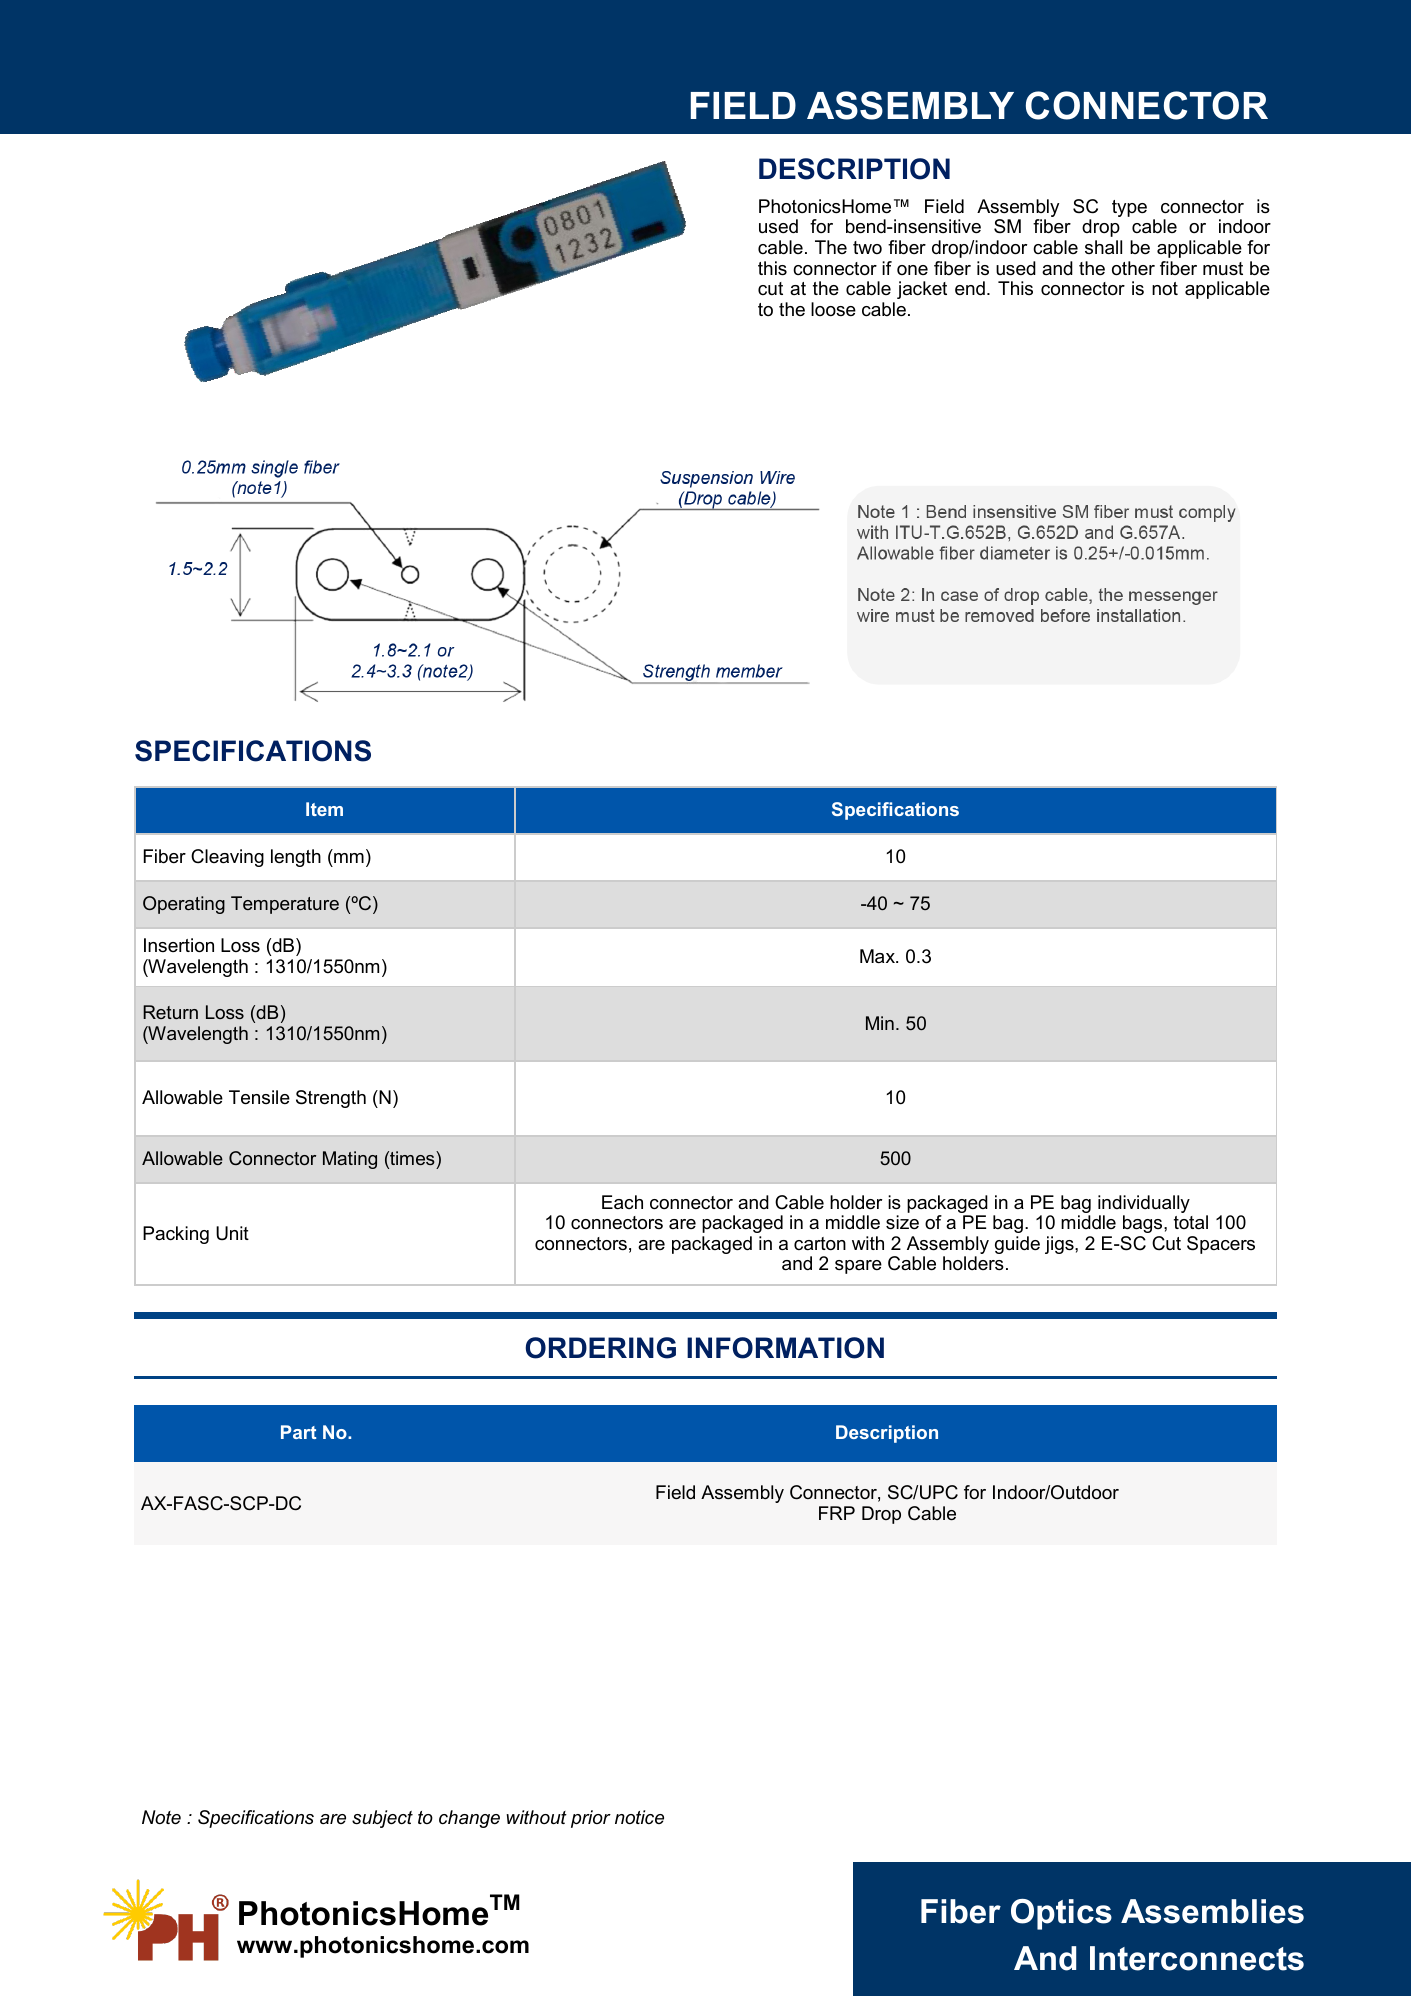 This screenshot has width=1411, height=1996. What do you see at coordinates (1103, 247) in the screenshot?
I see `shall` at bounding box center [1103, 247].
